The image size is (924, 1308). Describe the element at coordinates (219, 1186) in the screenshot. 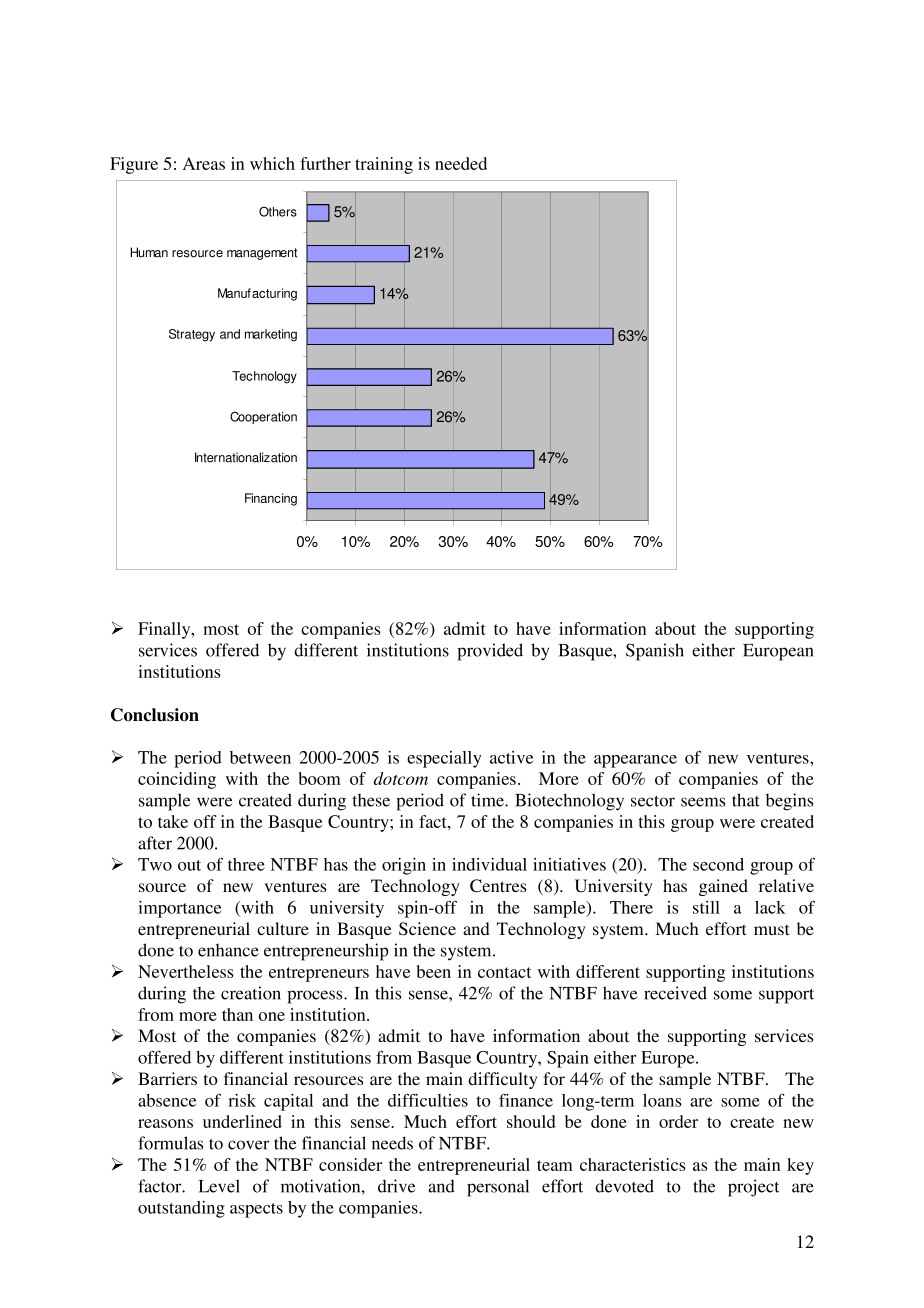

I see `Level` at that location.
